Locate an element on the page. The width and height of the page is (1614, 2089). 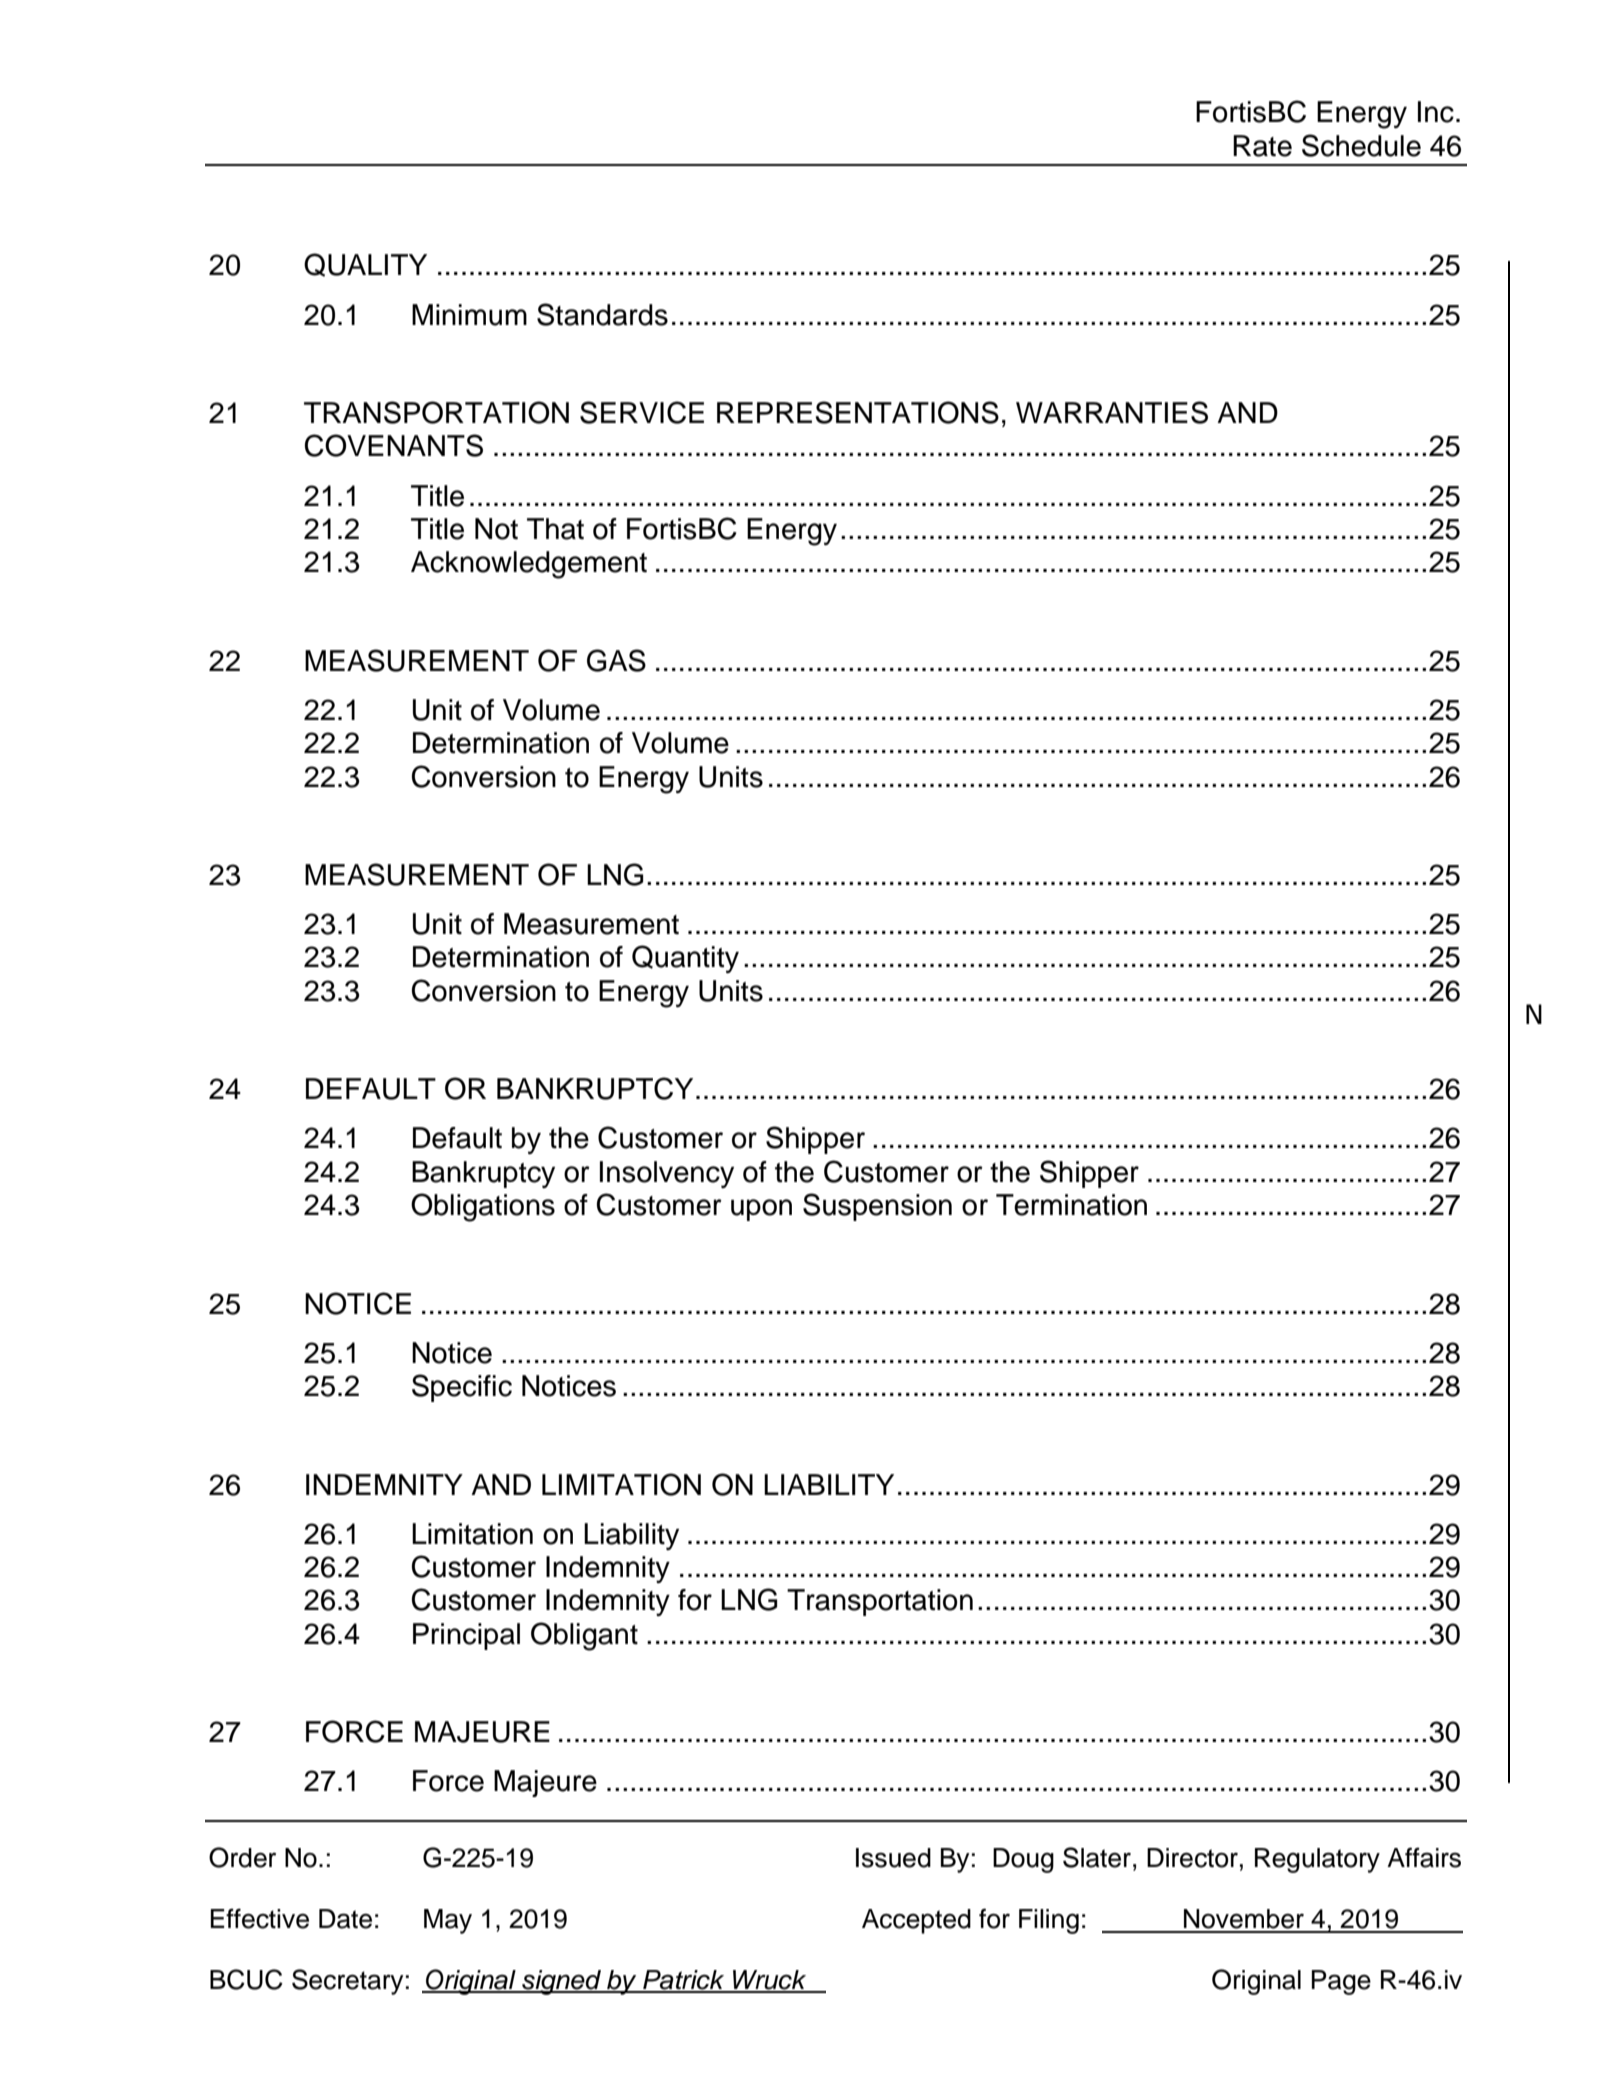
QUALITY is located at coordinates (365, 265).
